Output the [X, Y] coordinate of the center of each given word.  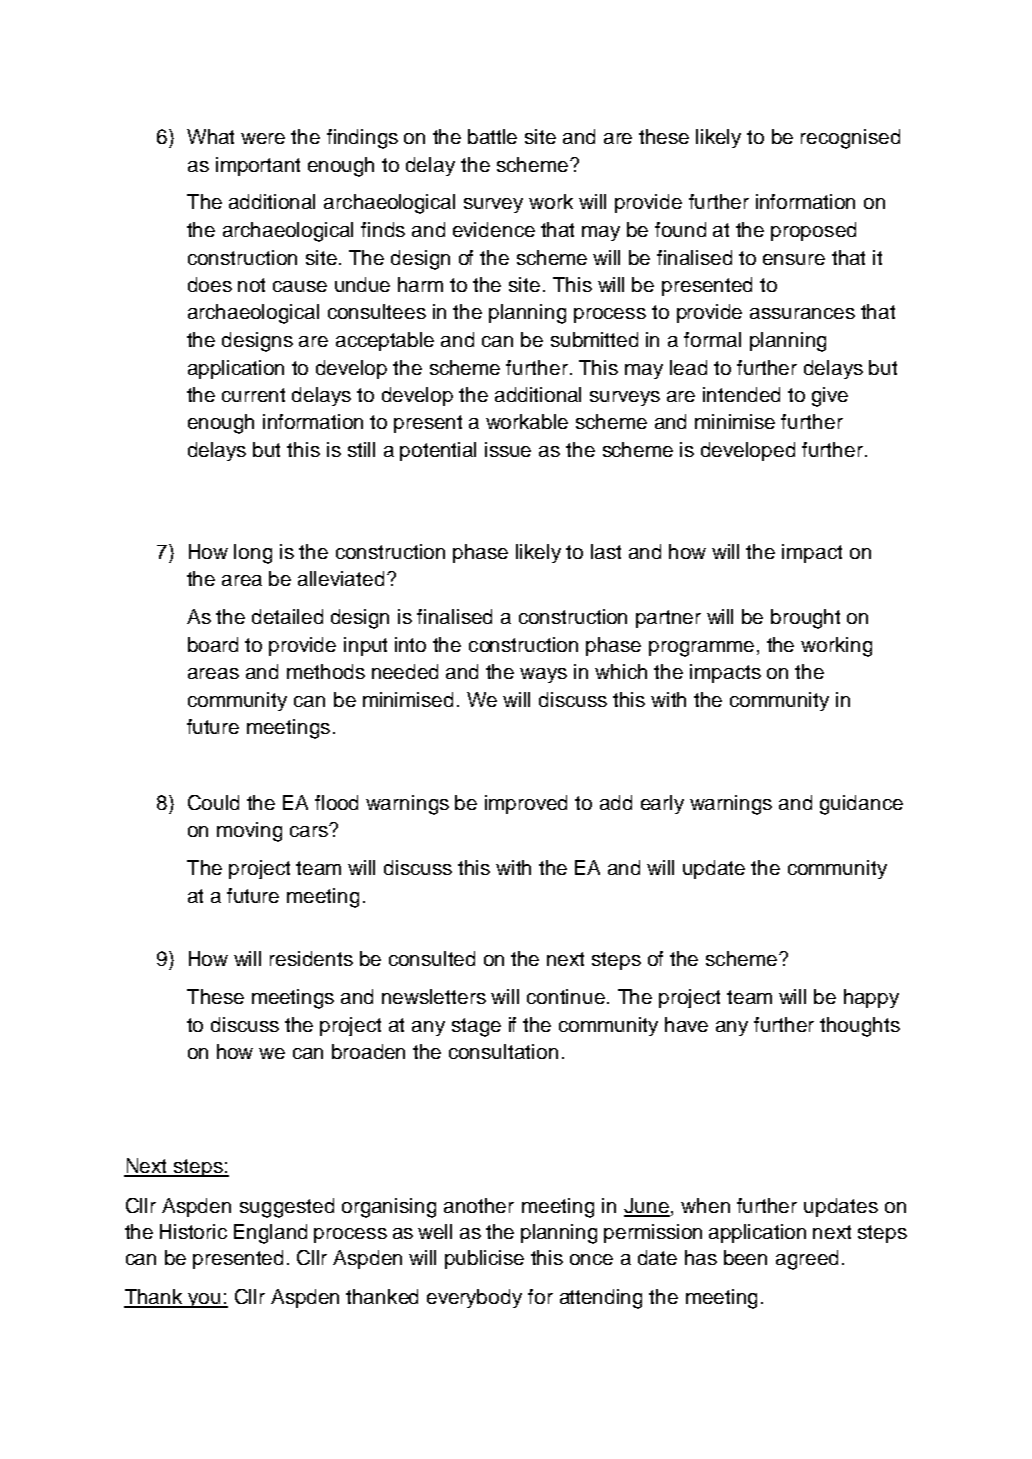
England [270, 1234]
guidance [861, 805]
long [253, 554]
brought [805, 619]
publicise [484, 1259]
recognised [850, 139]
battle [492, 136]
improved [526, 804]
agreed [807, 1260]
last [606, 551]
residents [311, 958]
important [258, 166]
